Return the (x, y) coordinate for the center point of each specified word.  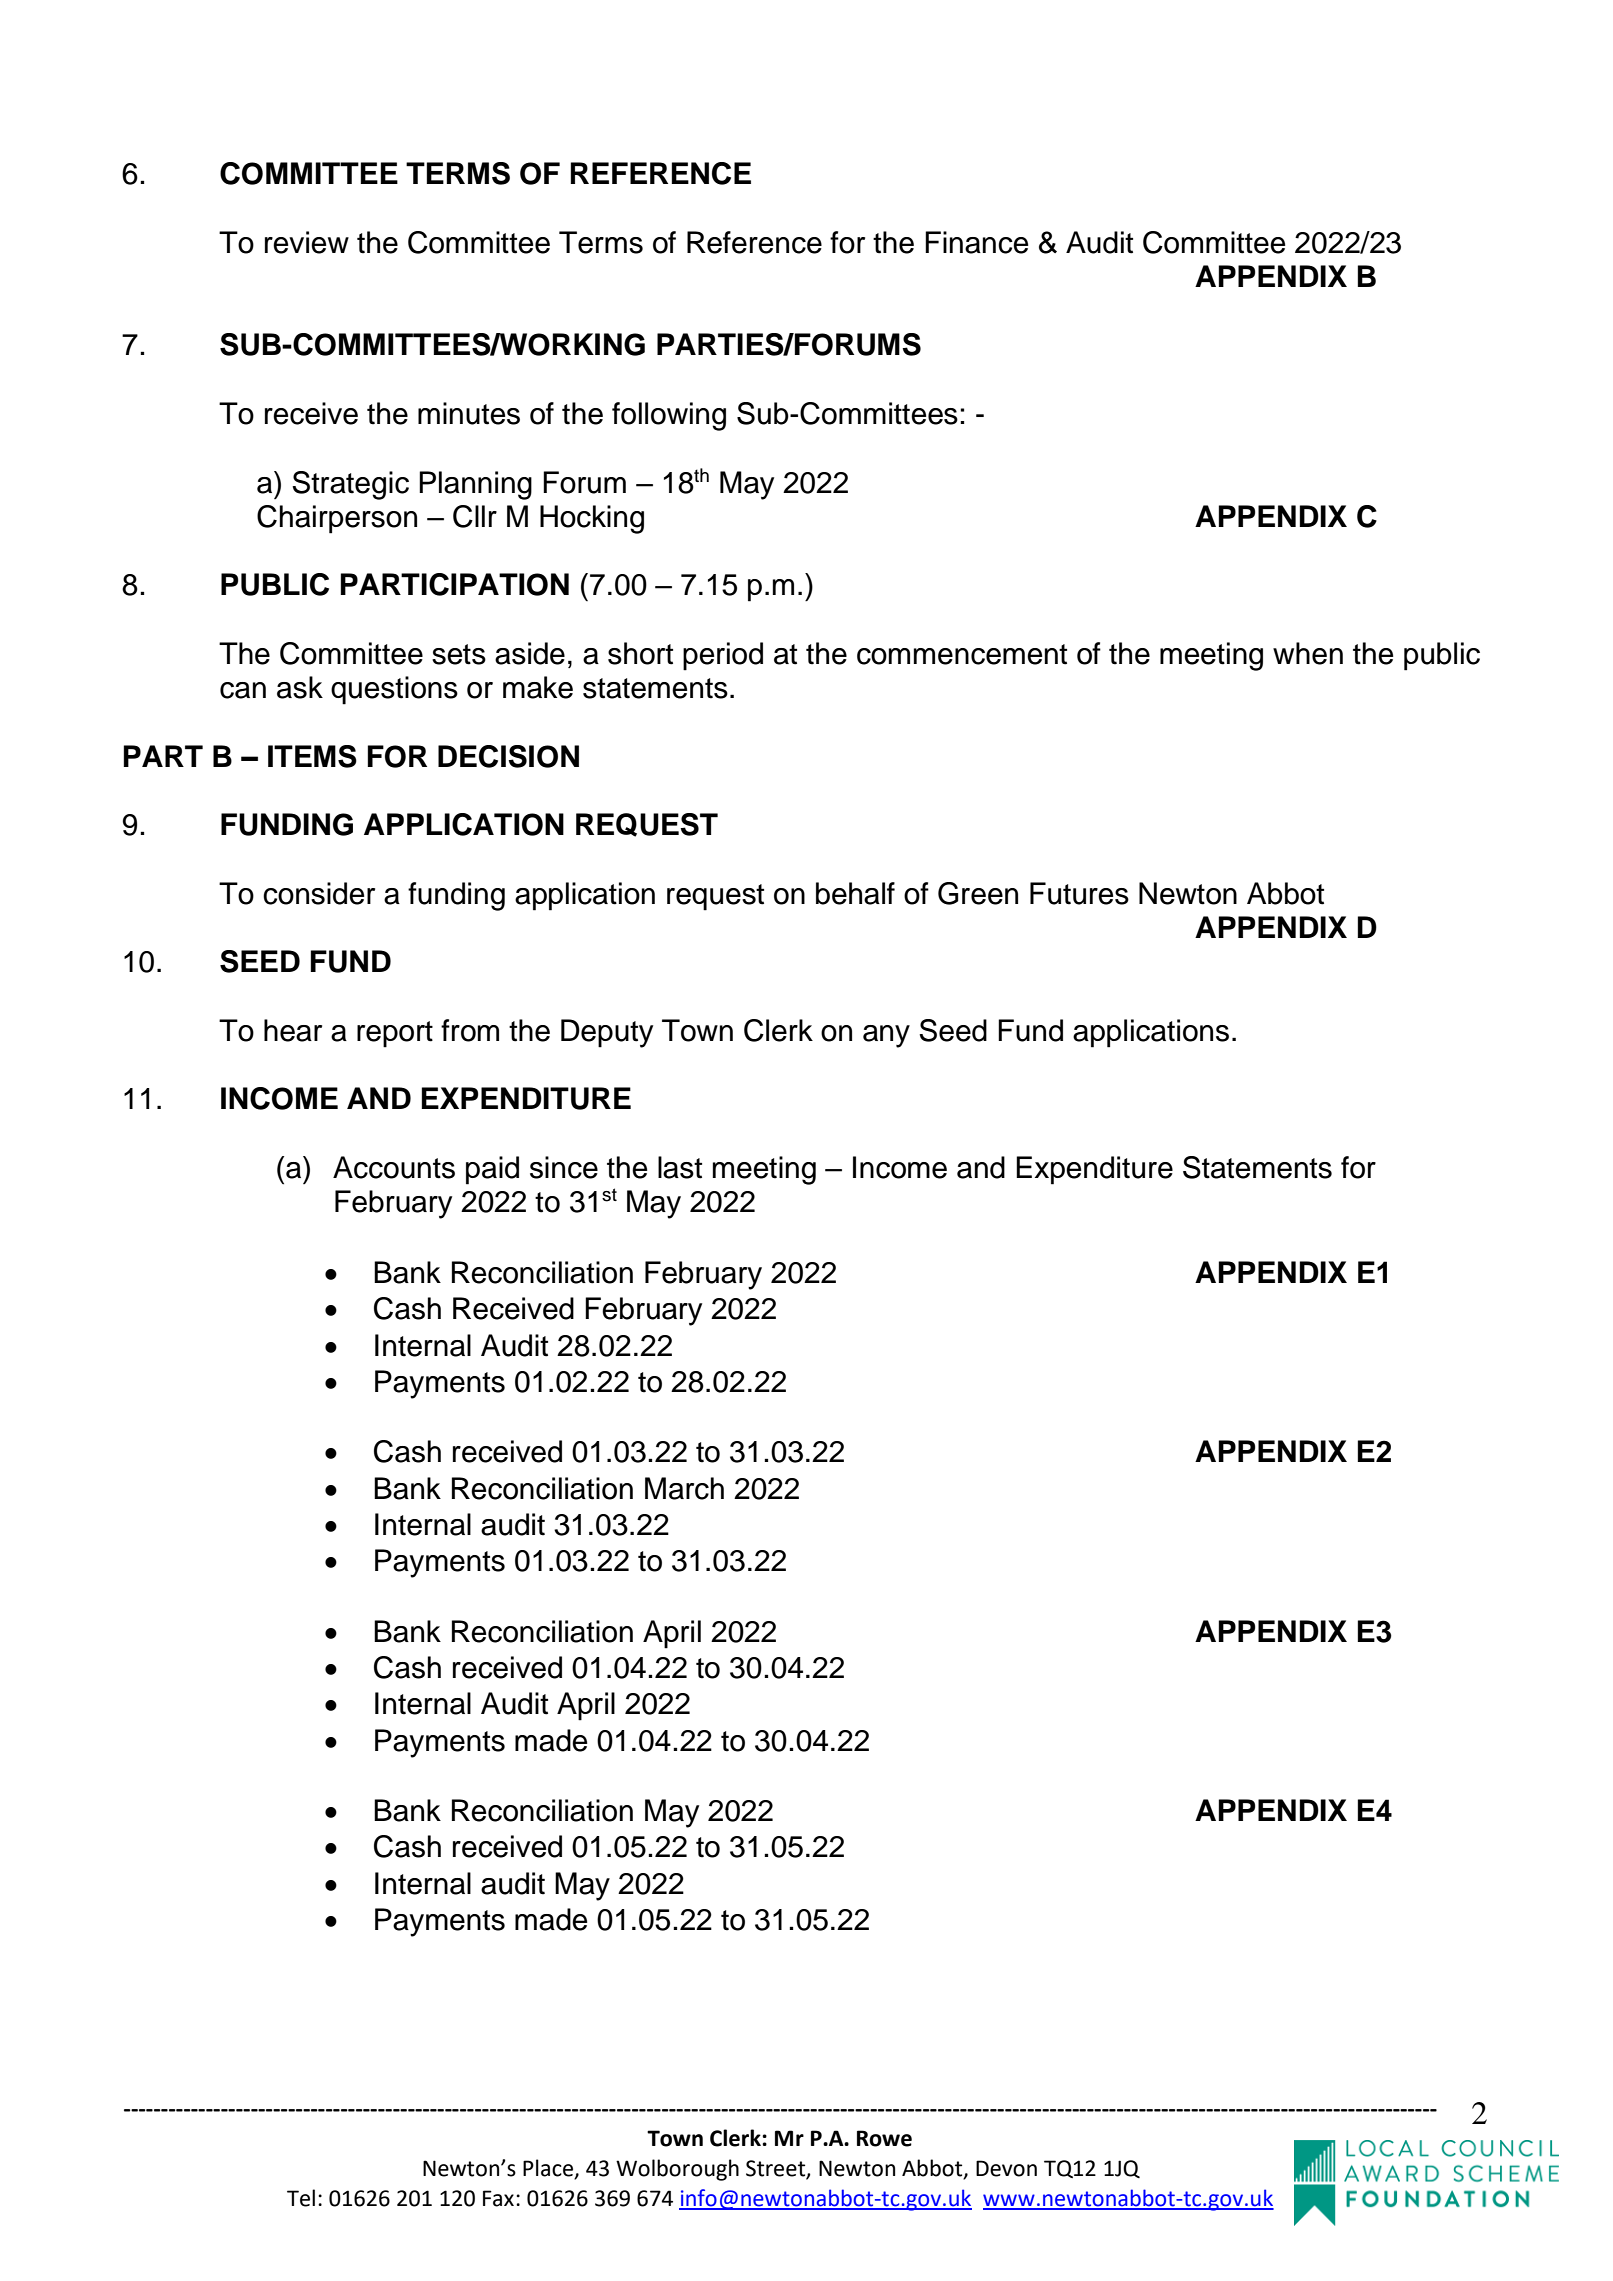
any (886, 1036)
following (669, 416)
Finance (976, 242)
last (680, 1167)
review (307, 242)
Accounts (394, 1167)
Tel (301, 2198)
